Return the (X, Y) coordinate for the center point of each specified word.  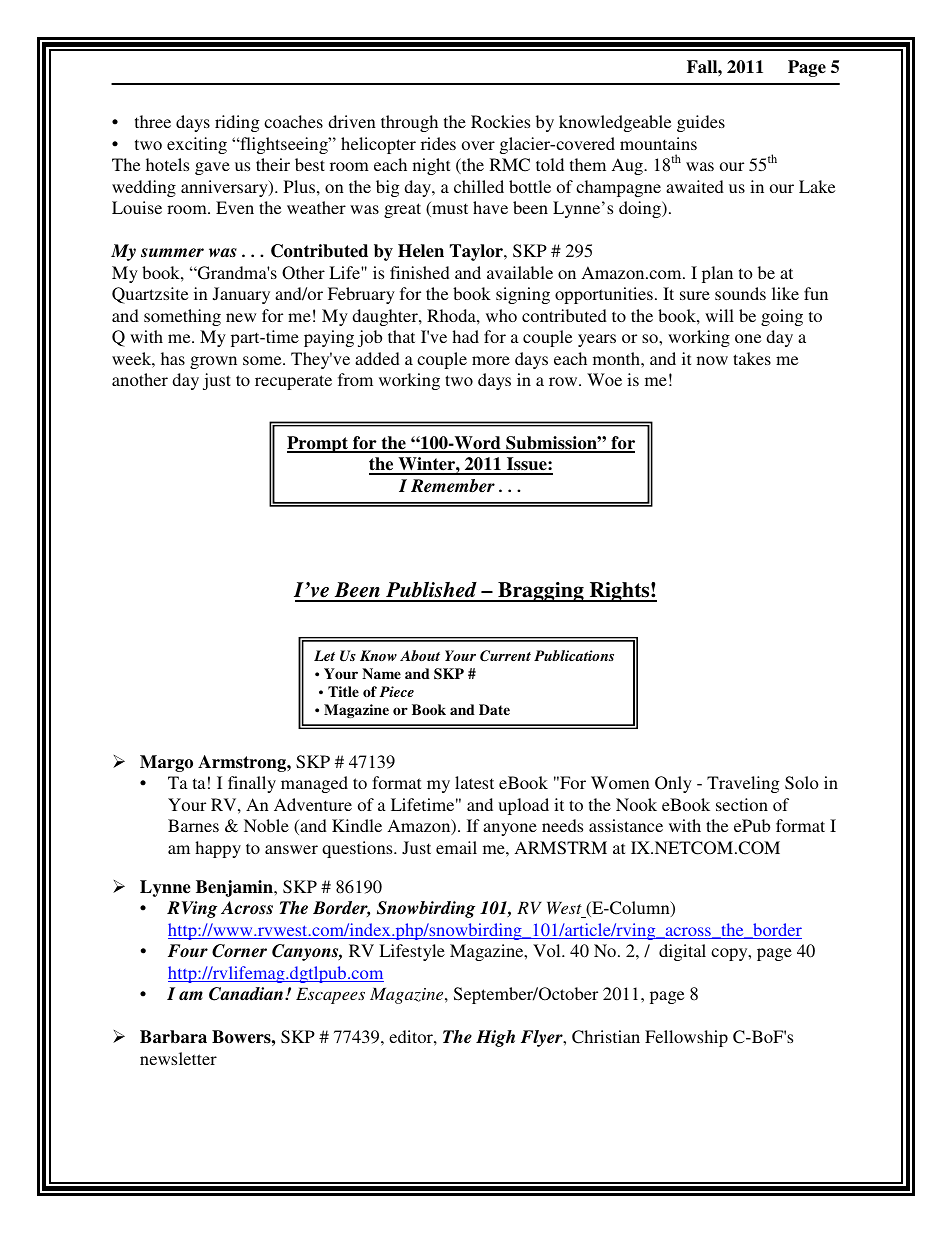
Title (343, 691)
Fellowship (686, 1038)
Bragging (541, 592)
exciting (197, 145)
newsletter (178, 1058)
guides (701, 123)
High (495, 1038)
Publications (574, 655)
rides (438, 143)
